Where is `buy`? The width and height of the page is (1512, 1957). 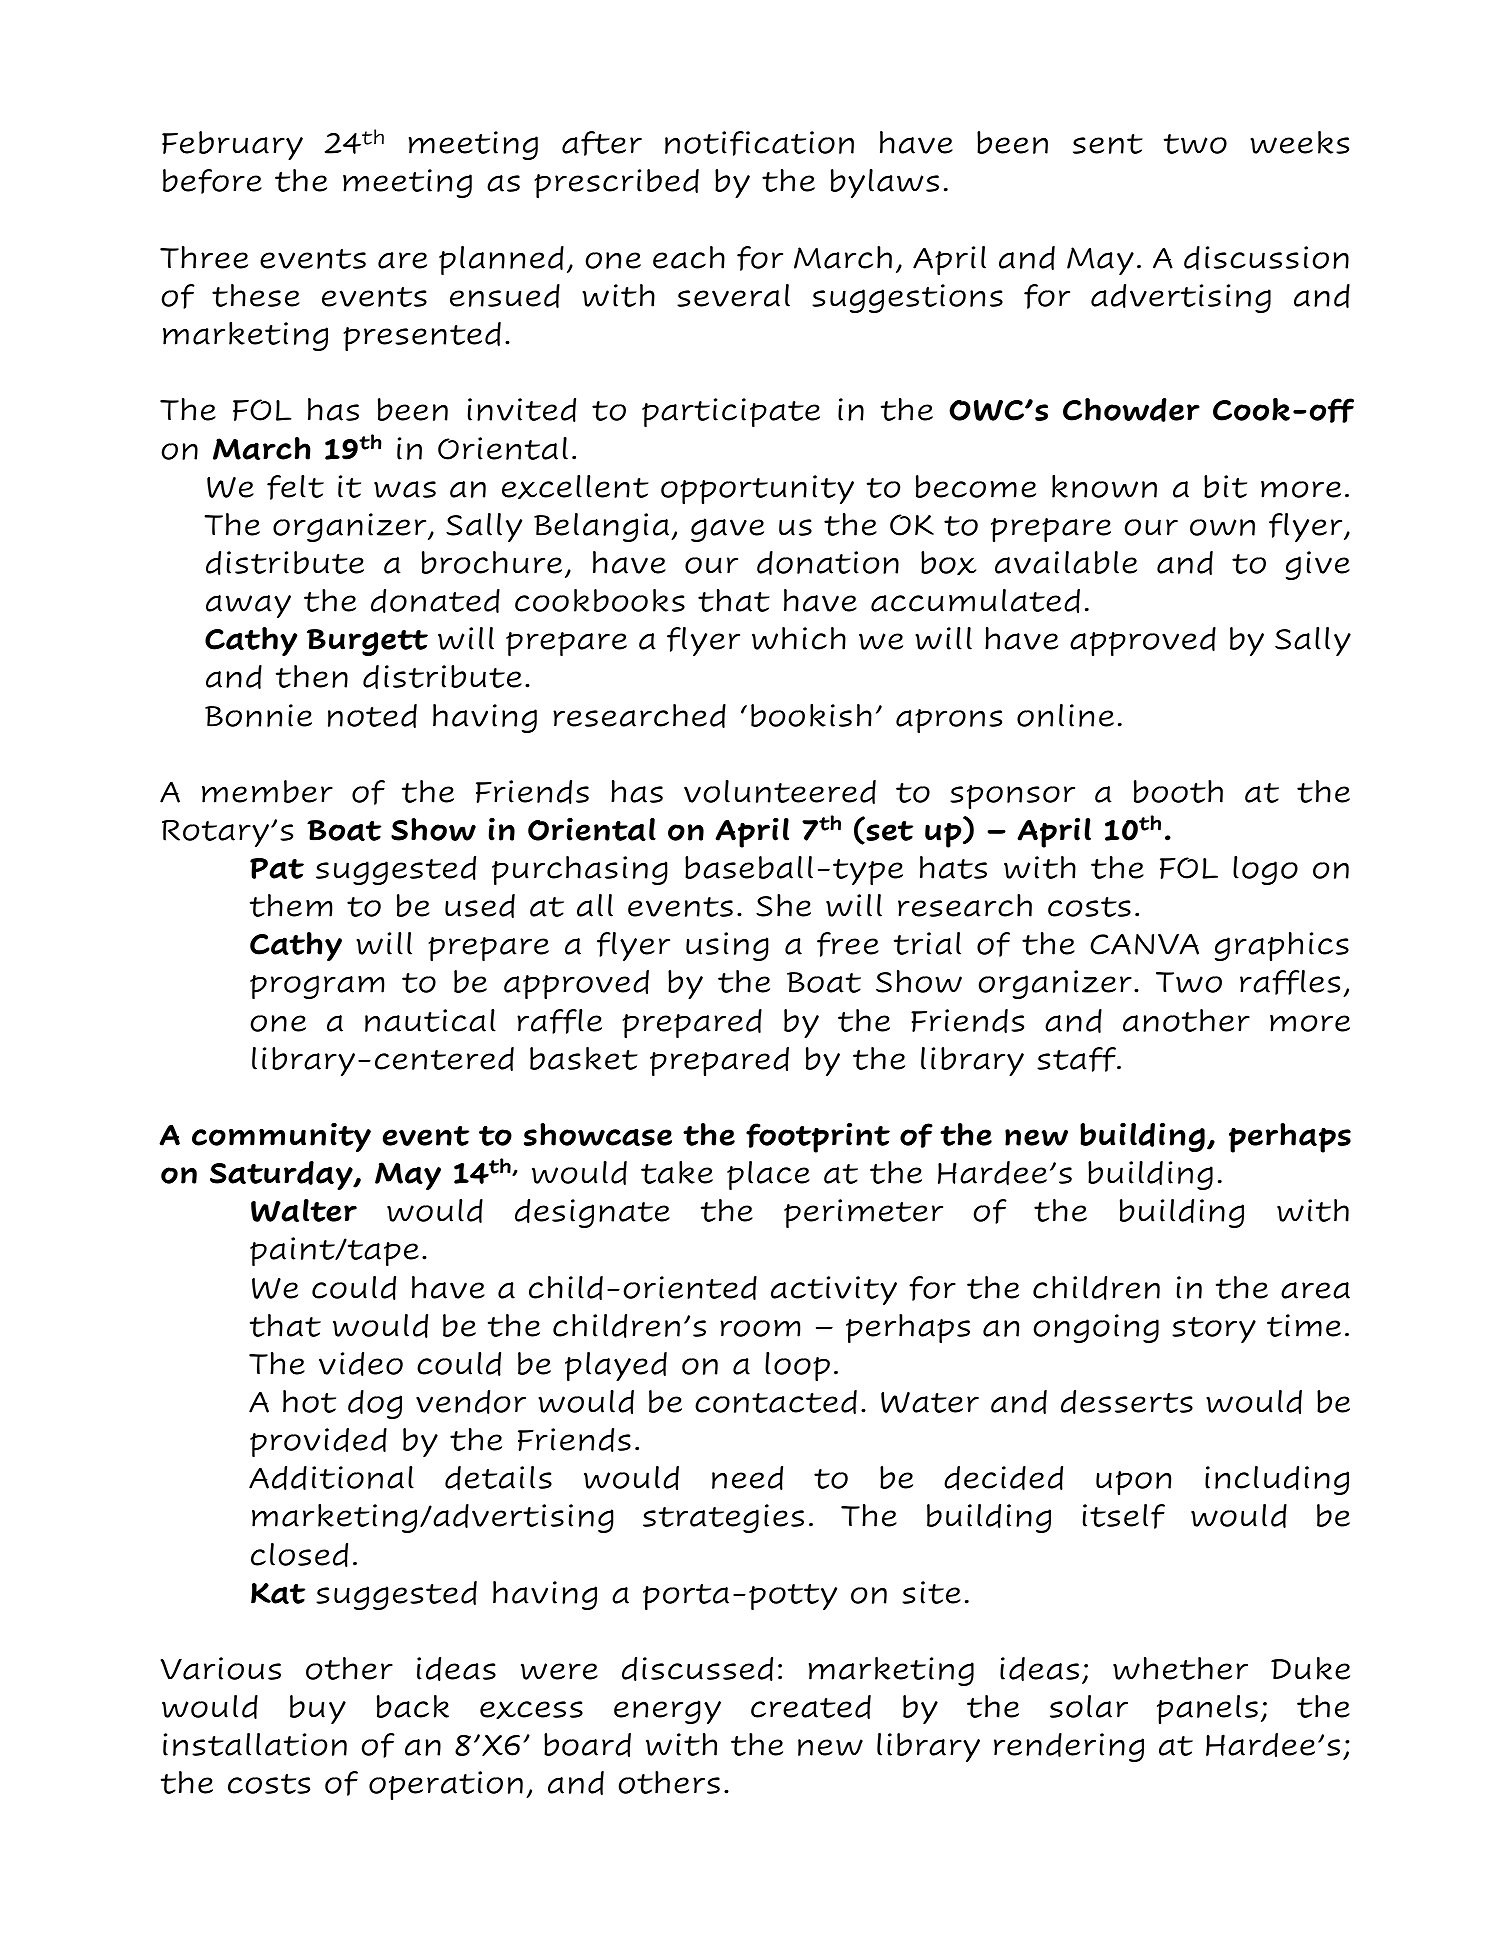
buy is located at coordinates (318, 1709).
